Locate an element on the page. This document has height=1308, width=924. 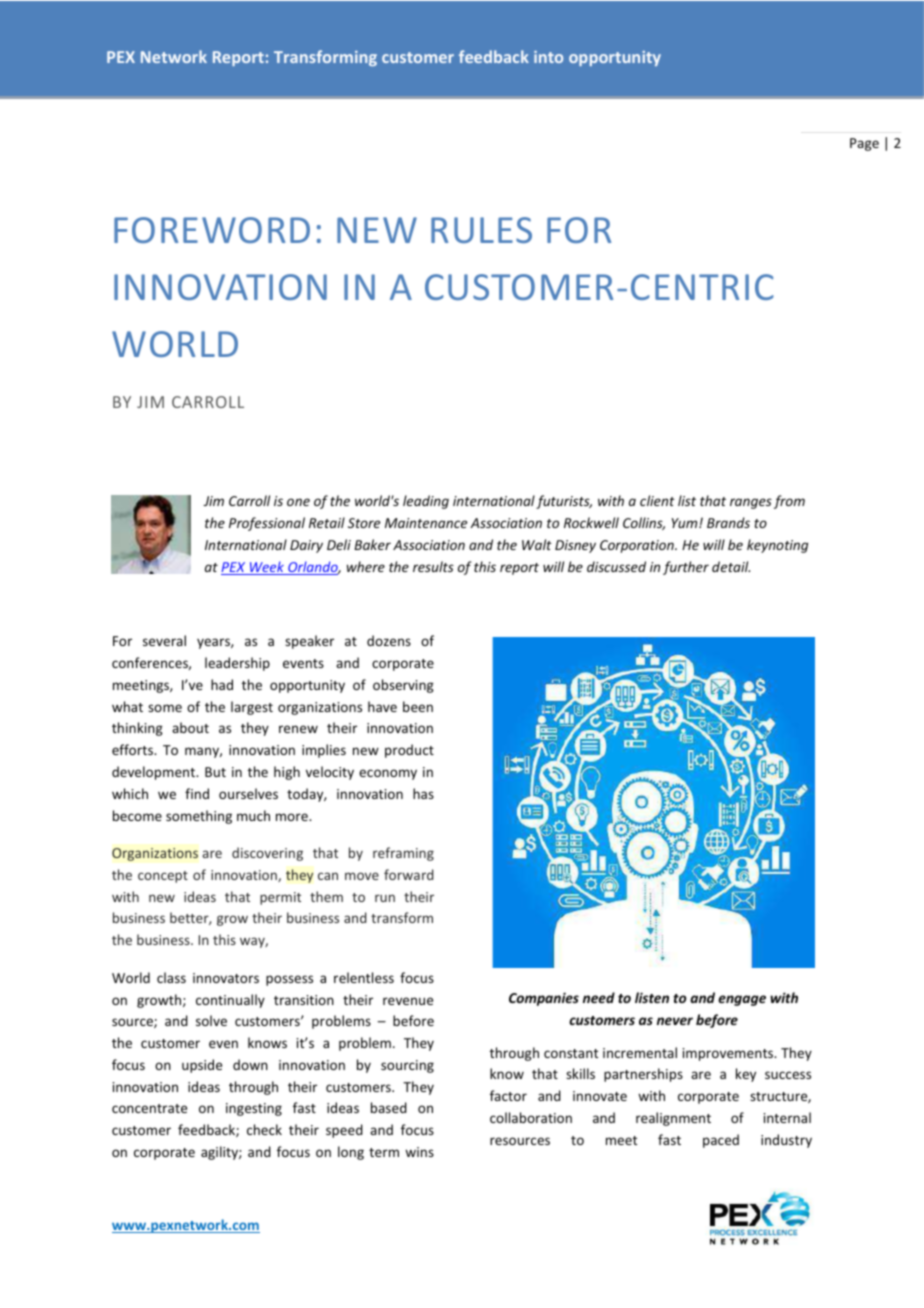
But is located at coordinates (215, 772).
